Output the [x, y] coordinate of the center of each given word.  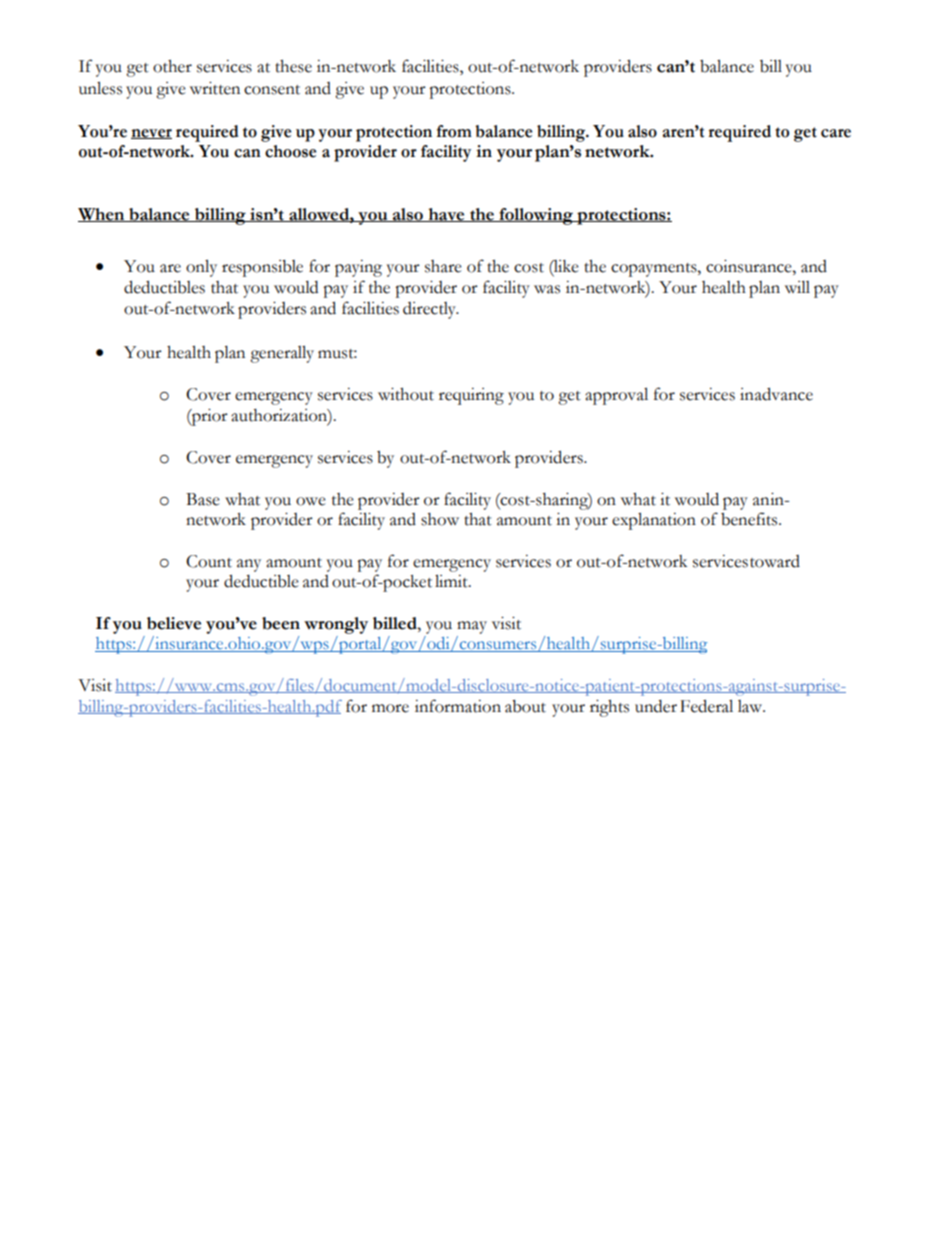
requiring [471, 396]
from [454, 131]
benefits [750, 519]
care [836, 133]
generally [282, 354]
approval [616, 396]
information [458, 706]
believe [174, 623]
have [446, 215]
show [440, 519]
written [215, 88]
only [201, 268]
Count [209, 561]
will [797, 287]
